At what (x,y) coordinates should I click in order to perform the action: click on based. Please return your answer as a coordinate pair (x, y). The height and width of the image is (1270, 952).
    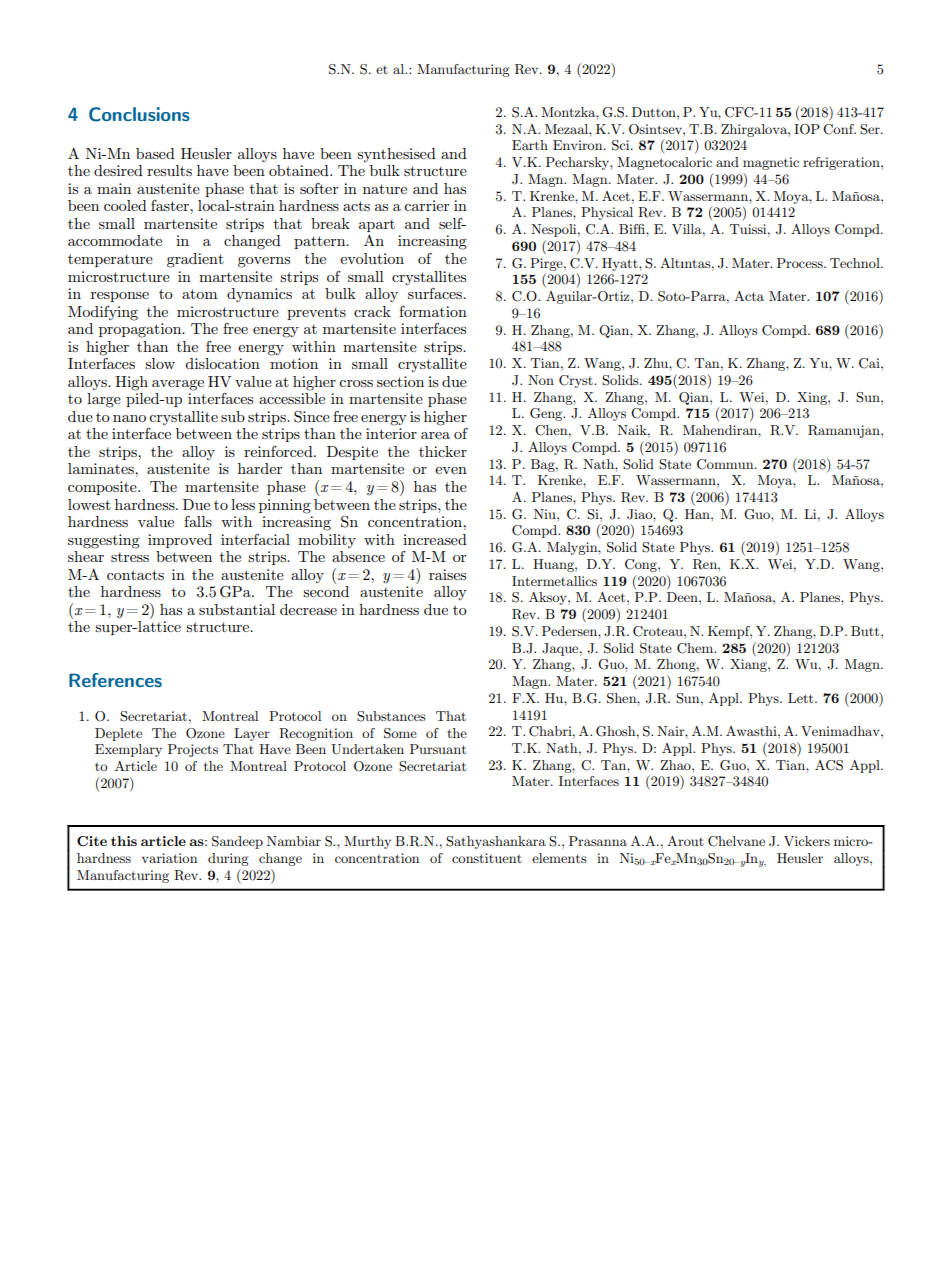
    Looking at the image, I should click on (155, 153).
